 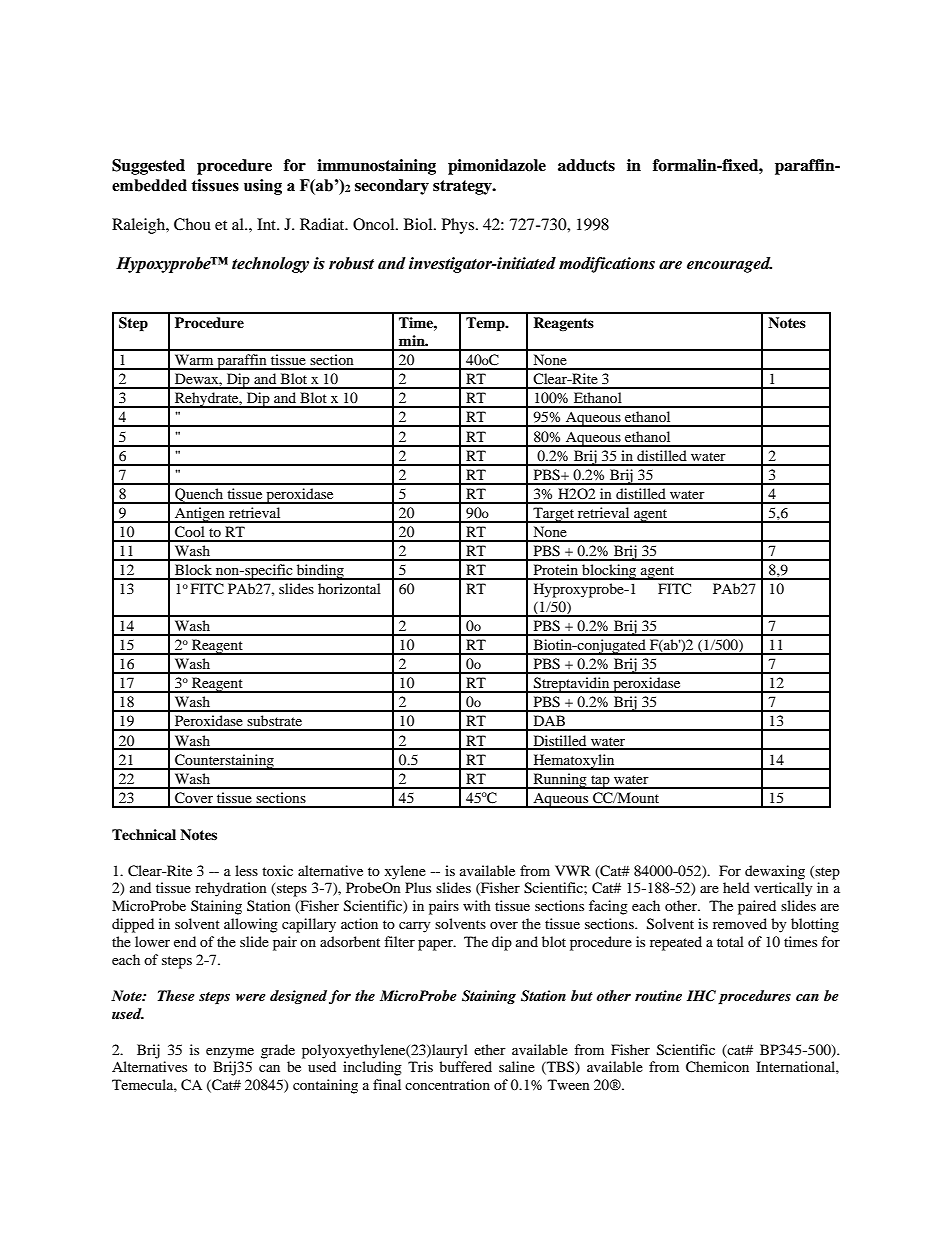 I want to click on Chou, so click(x=192, y=224).
